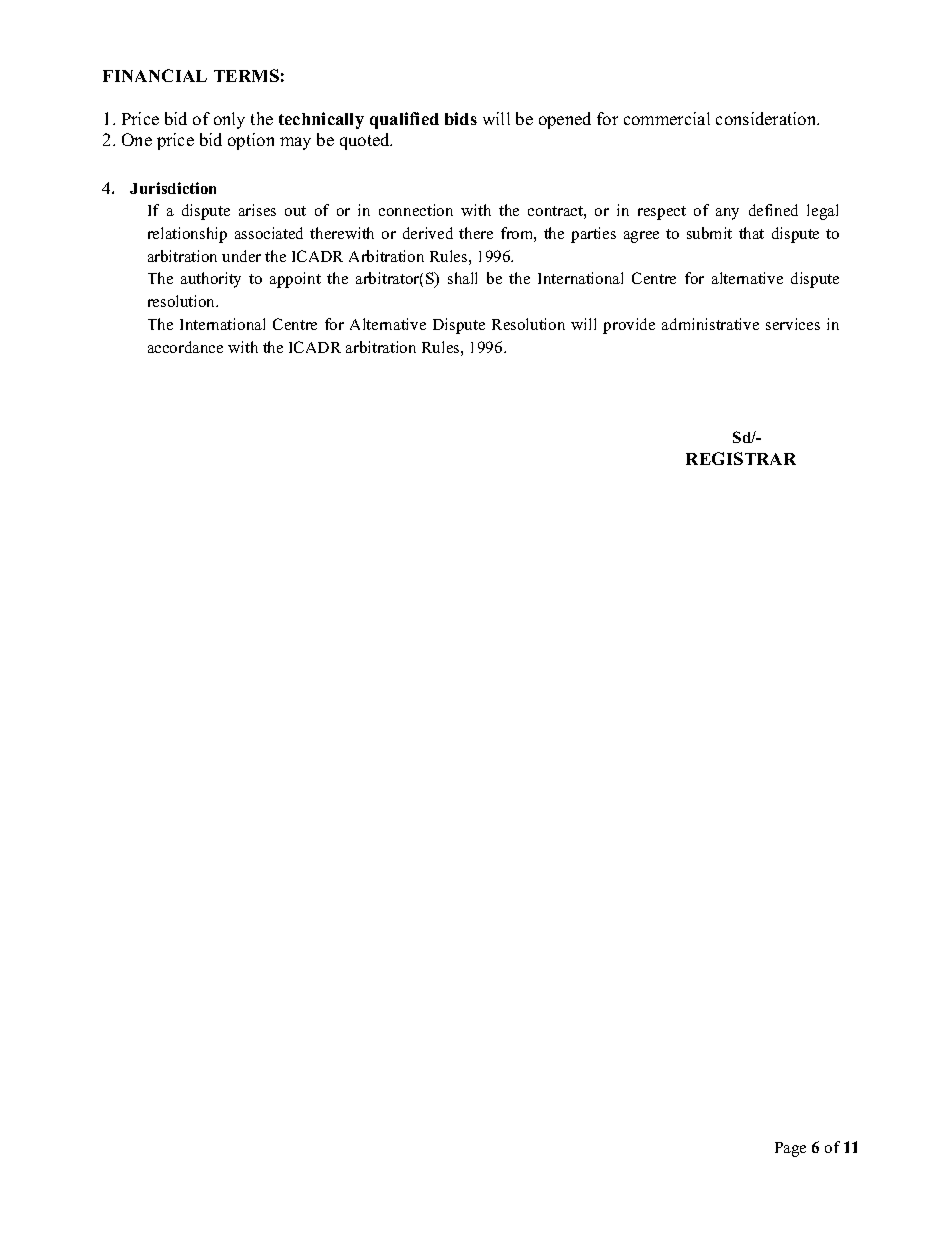 This screenshot has height=1233, width=952. I want to click on only, so click(229, 120).
